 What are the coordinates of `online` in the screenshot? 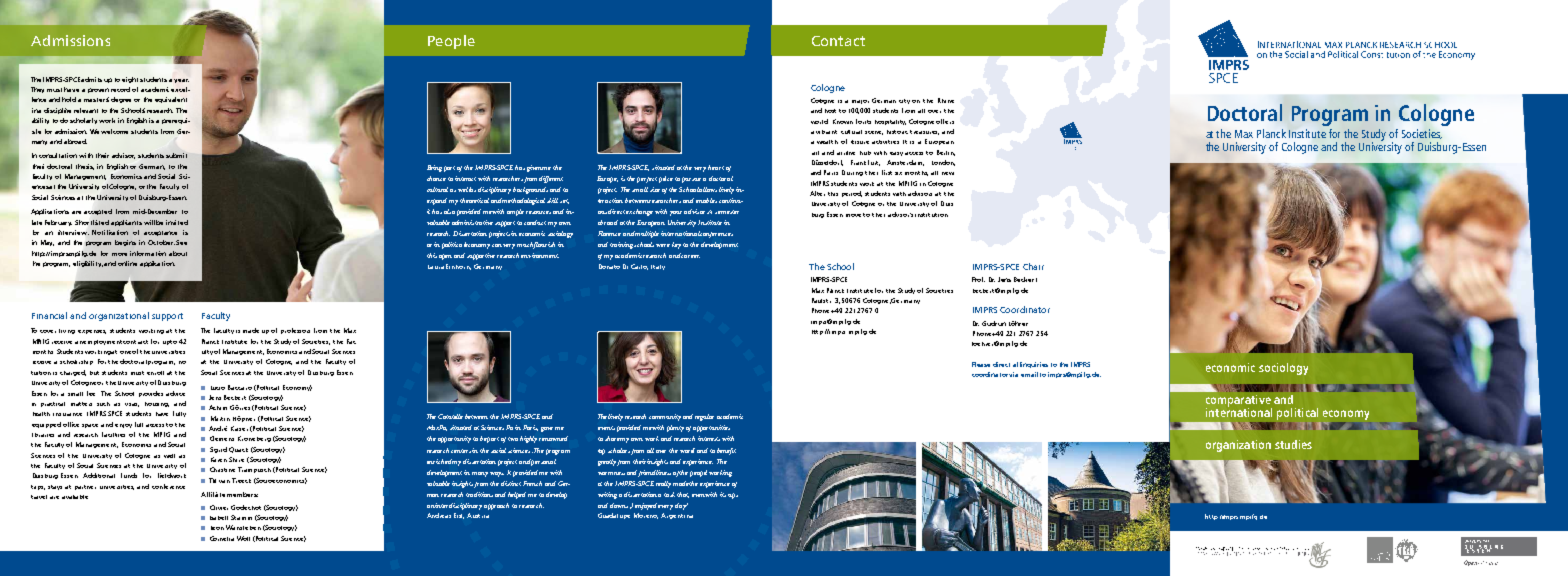 It's located at (127, 263).
